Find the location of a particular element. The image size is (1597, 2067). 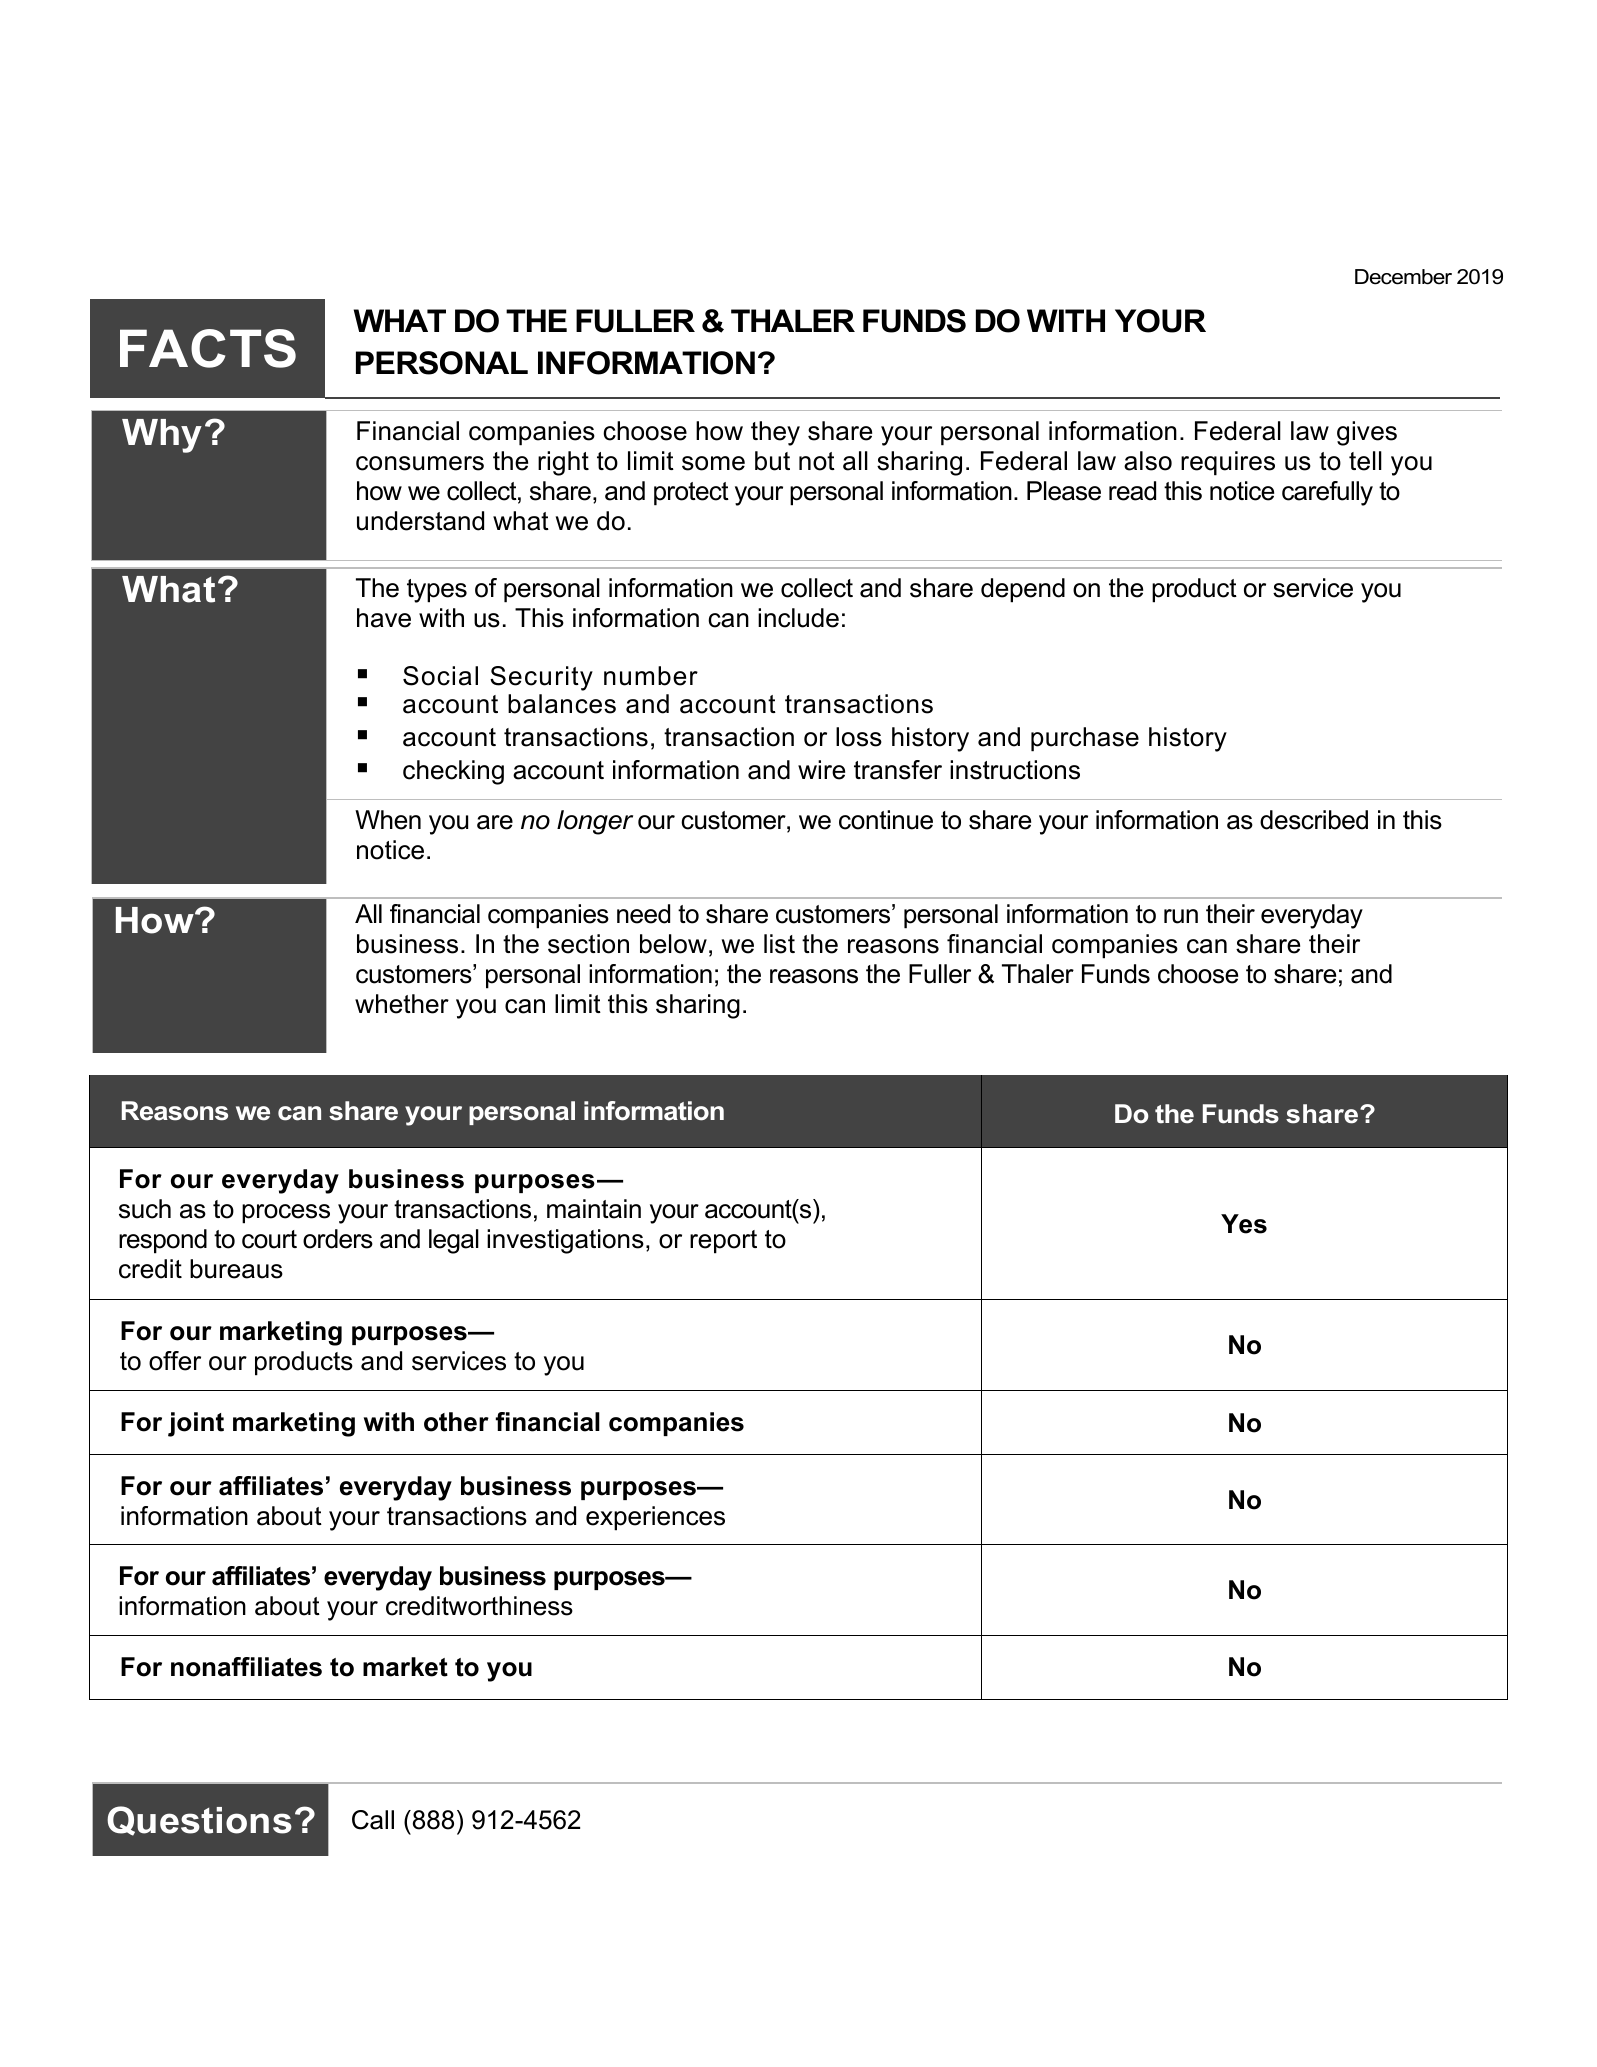

process is located at coordinates (286, 1214).
